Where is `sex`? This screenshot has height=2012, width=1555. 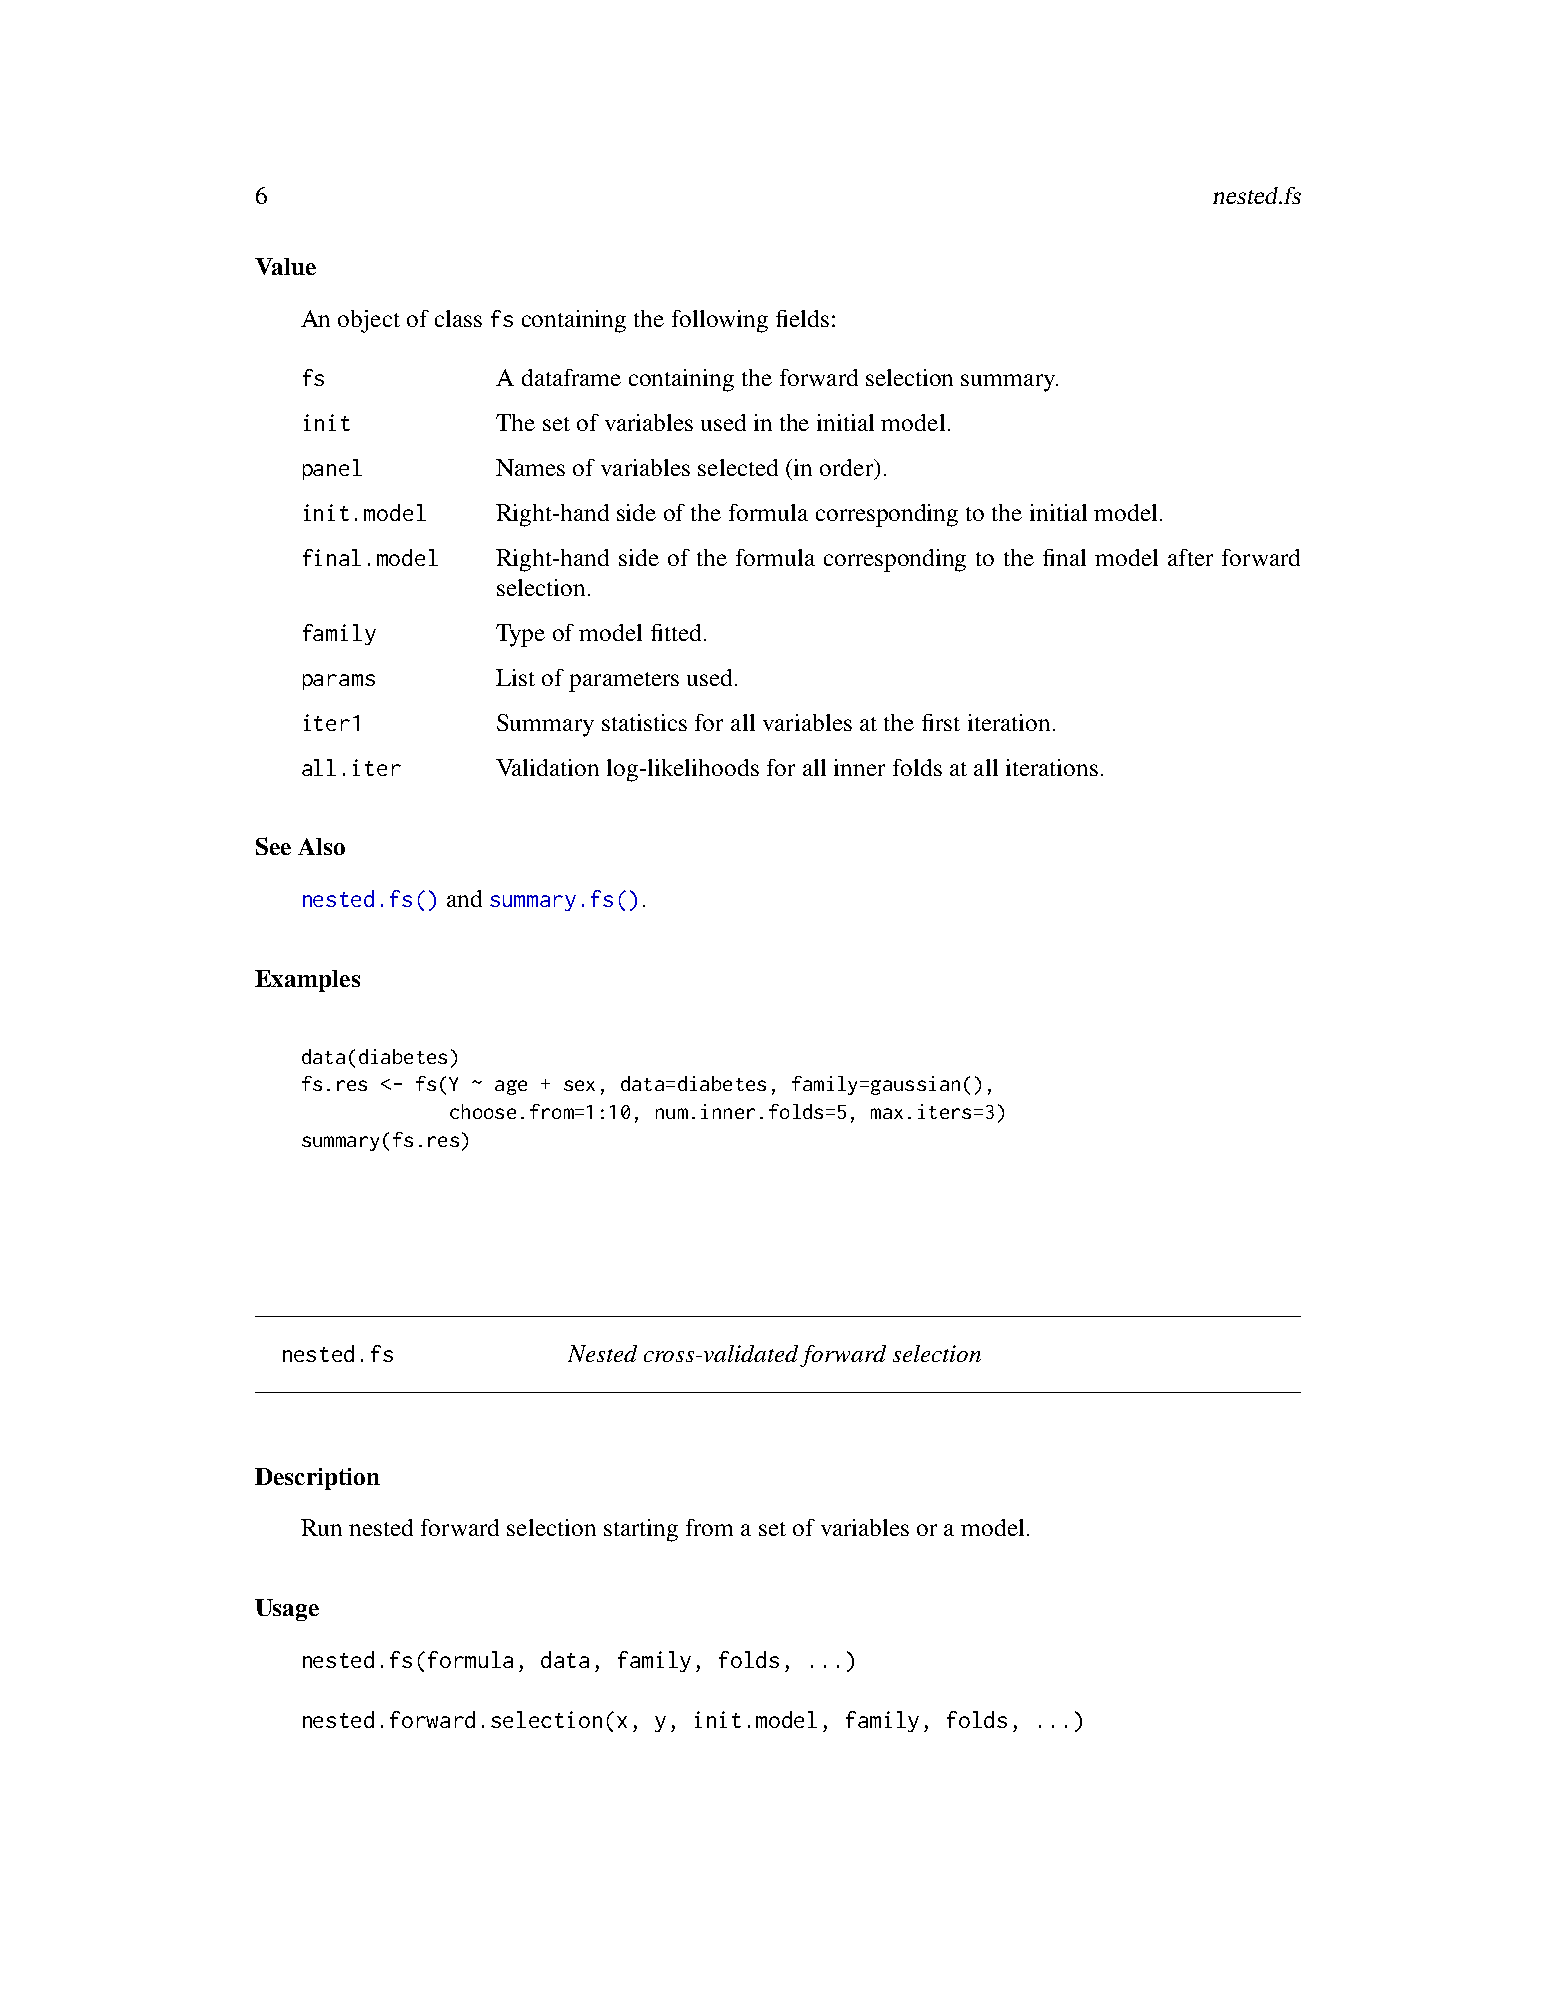 sex is located at coordinates (579, 1085).
